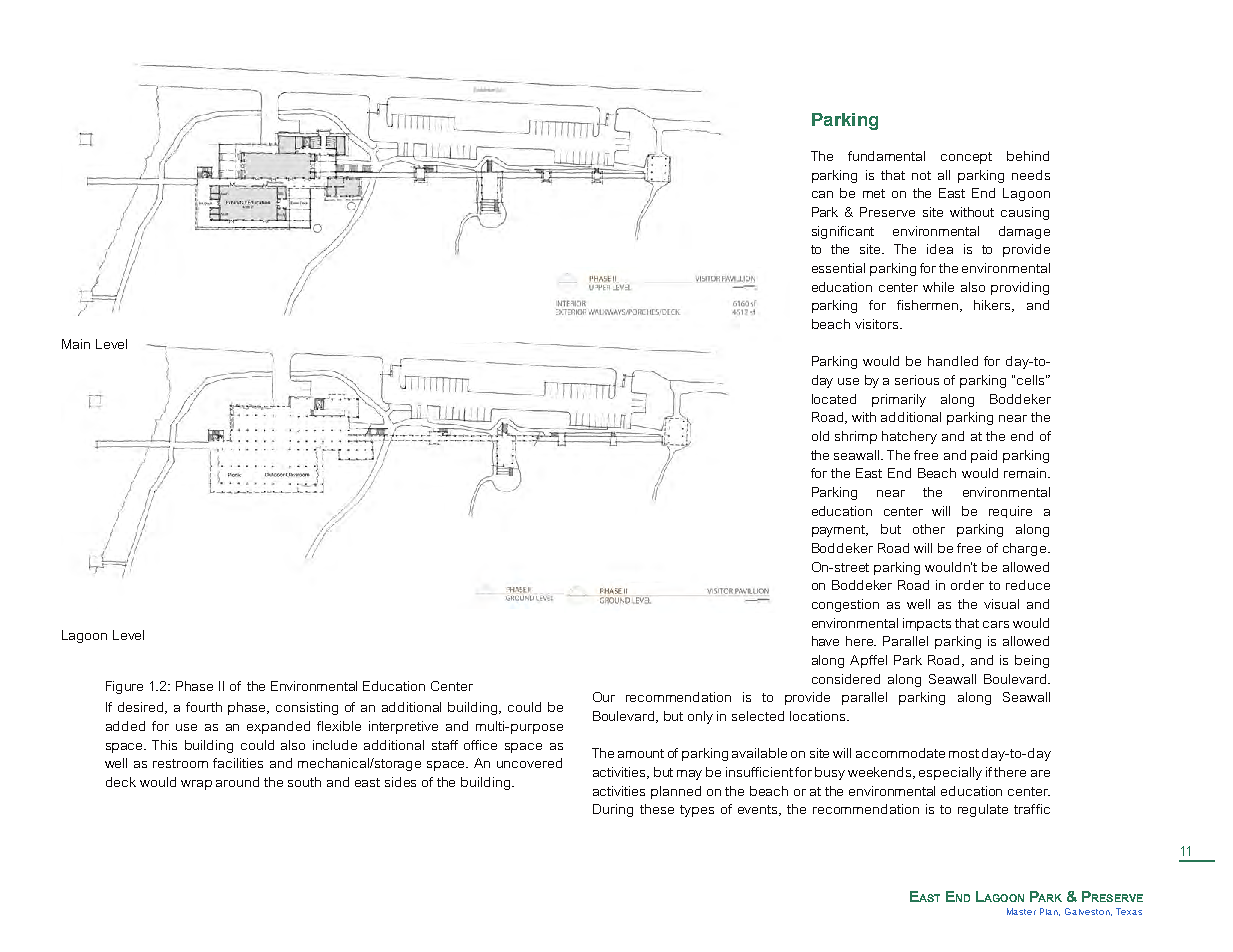  I want to click on During, so click(613, 810).
